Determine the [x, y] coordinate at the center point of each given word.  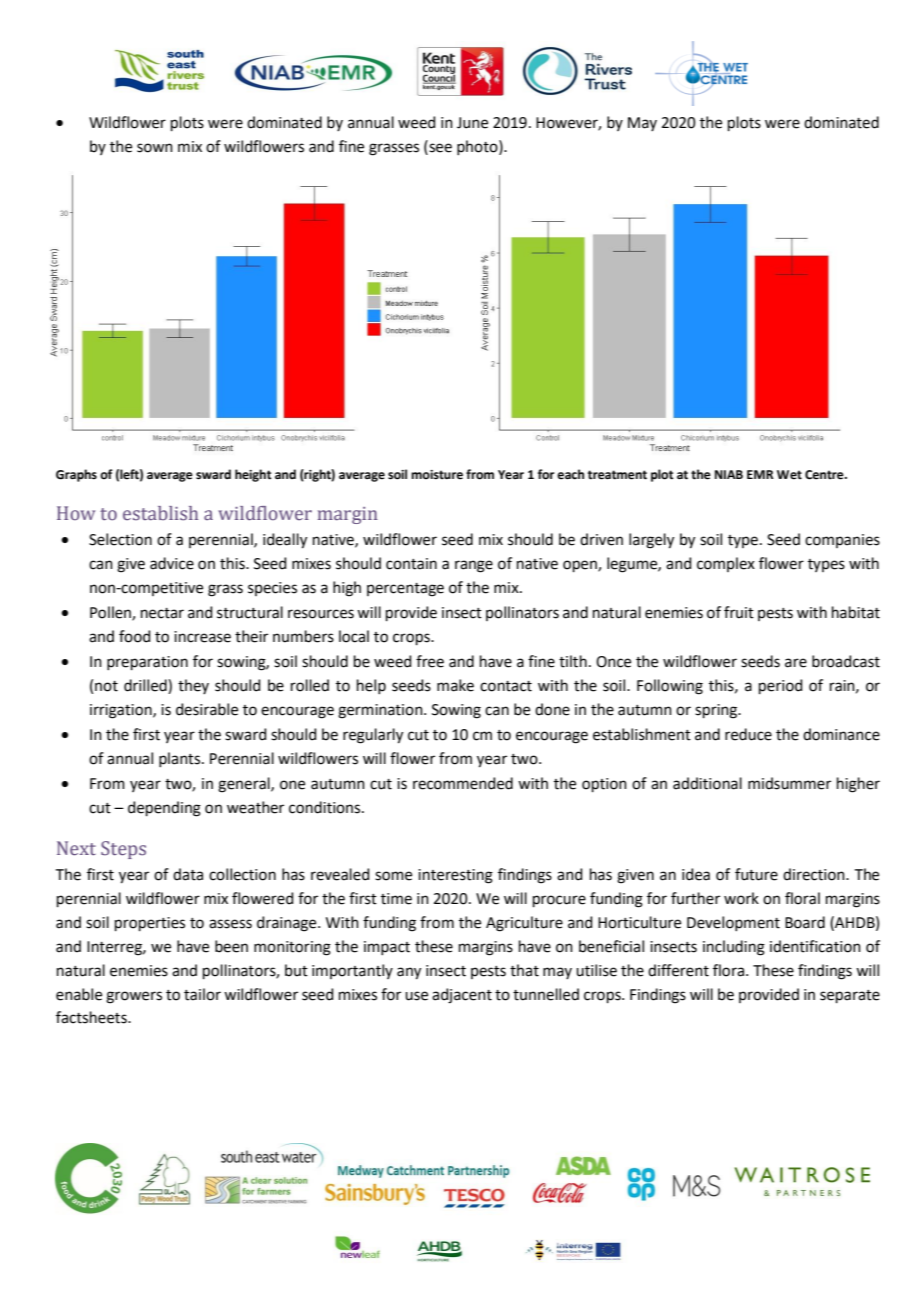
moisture [437, 475]
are [796, 663]
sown [155, 148]
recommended [463, 783]
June [472, 123]
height [253, 475]
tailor [202, 994]
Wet [789, 475]
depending [164, 809]
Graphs [76, 475]
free [430, 661]
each [570, 474]
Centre [825, 475]
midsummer [789, 783]
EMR [760, 474]
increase [202, 637]
